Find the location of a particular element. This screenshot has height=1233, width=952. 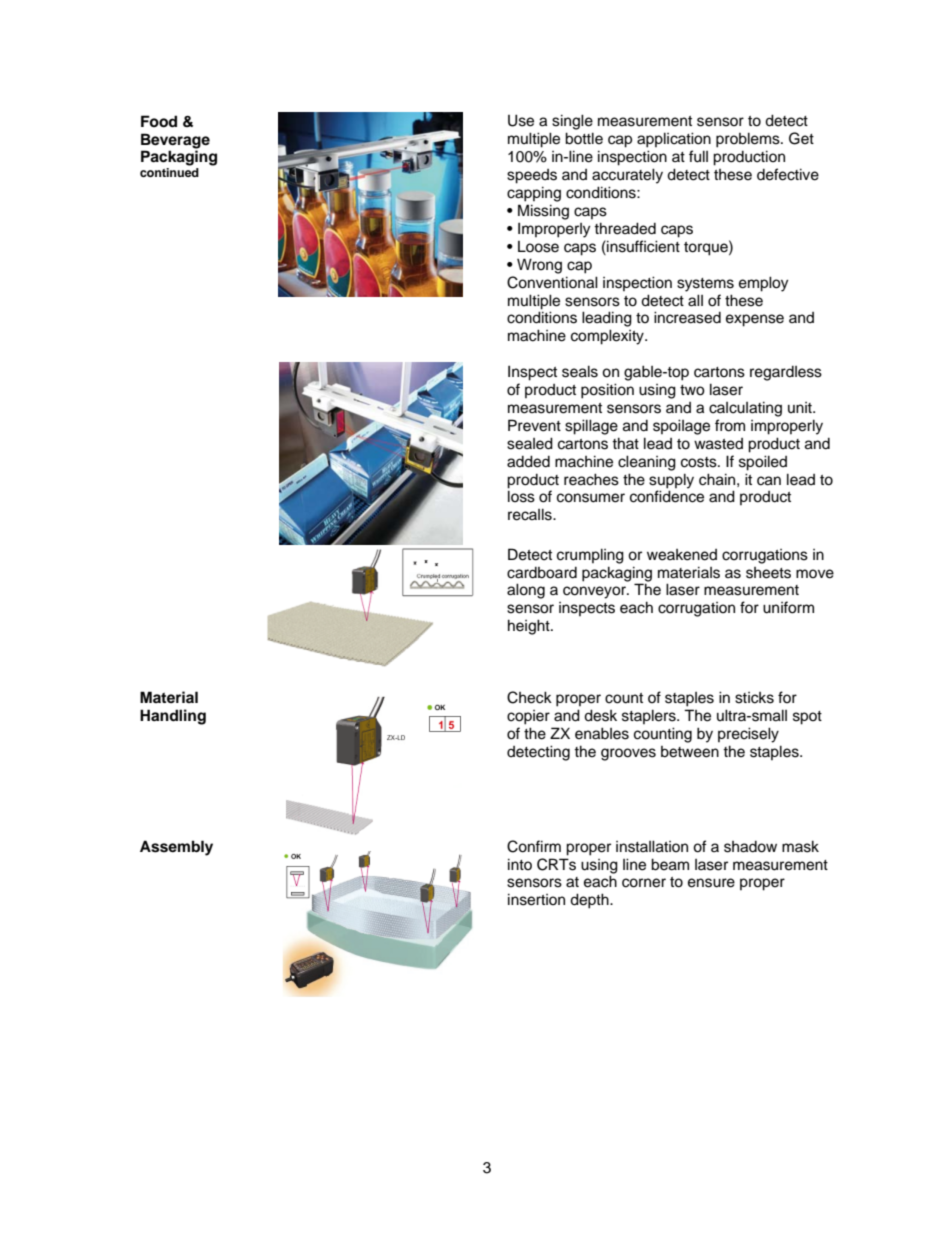

recalls is located at coordinates (531, 514).
